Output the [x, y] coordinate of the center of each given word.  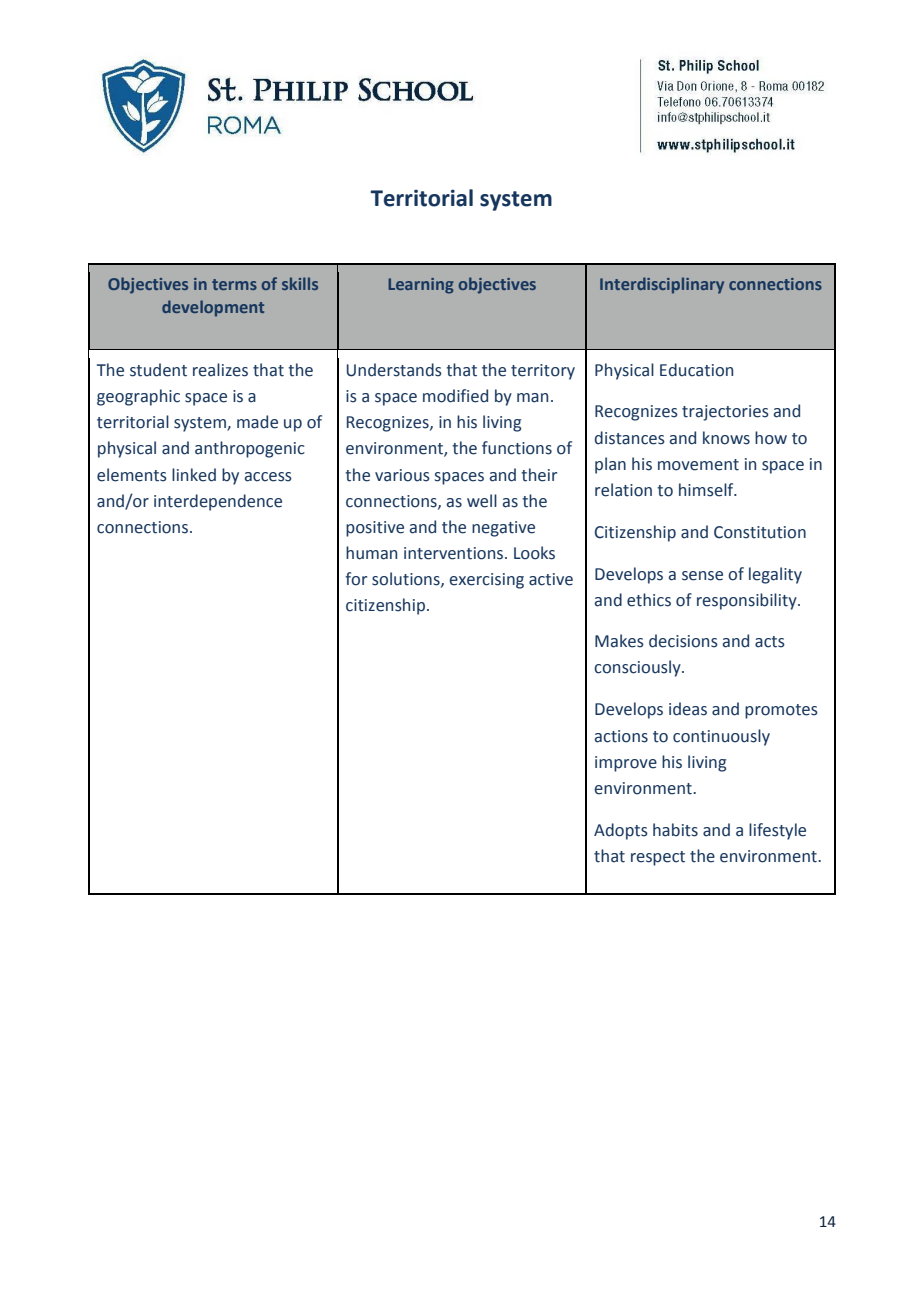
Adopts [621, 831]
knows [726, 438]
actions [621, 736]
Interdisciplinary [662, 285]
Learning [421, 286]
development [213, 308]
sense [702, 576]
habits [675, 830]
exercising [486, 581]
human [371, 553]
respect [658, 858]
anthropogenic [250, 449]
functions [517, 448]
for [356, 579]
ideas [688, 709]
